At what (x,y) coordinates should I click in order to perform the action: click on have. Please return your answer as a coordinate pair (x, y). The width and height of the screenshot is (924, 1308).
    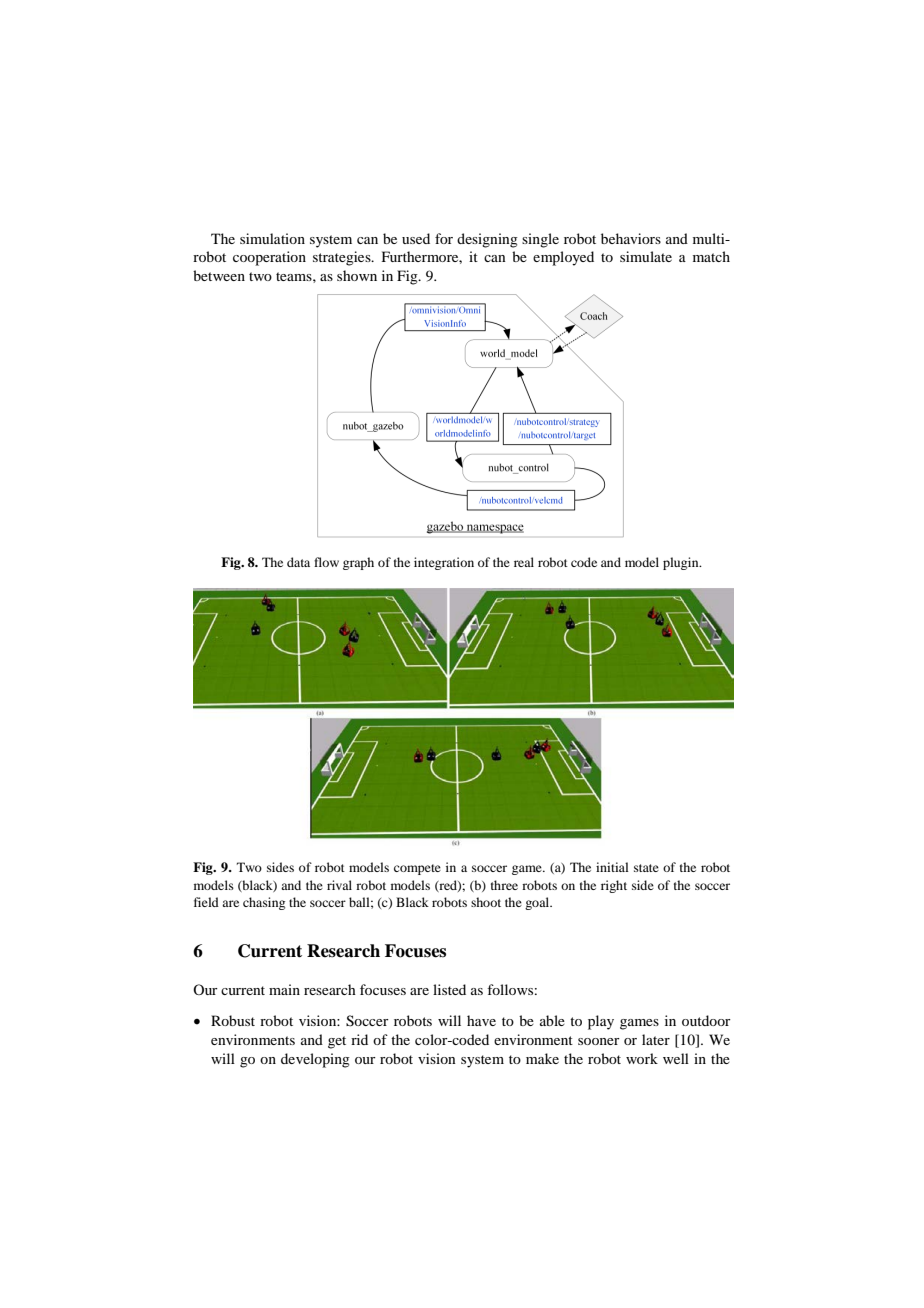
    Looking at the image, I should click on (481, 1020).
